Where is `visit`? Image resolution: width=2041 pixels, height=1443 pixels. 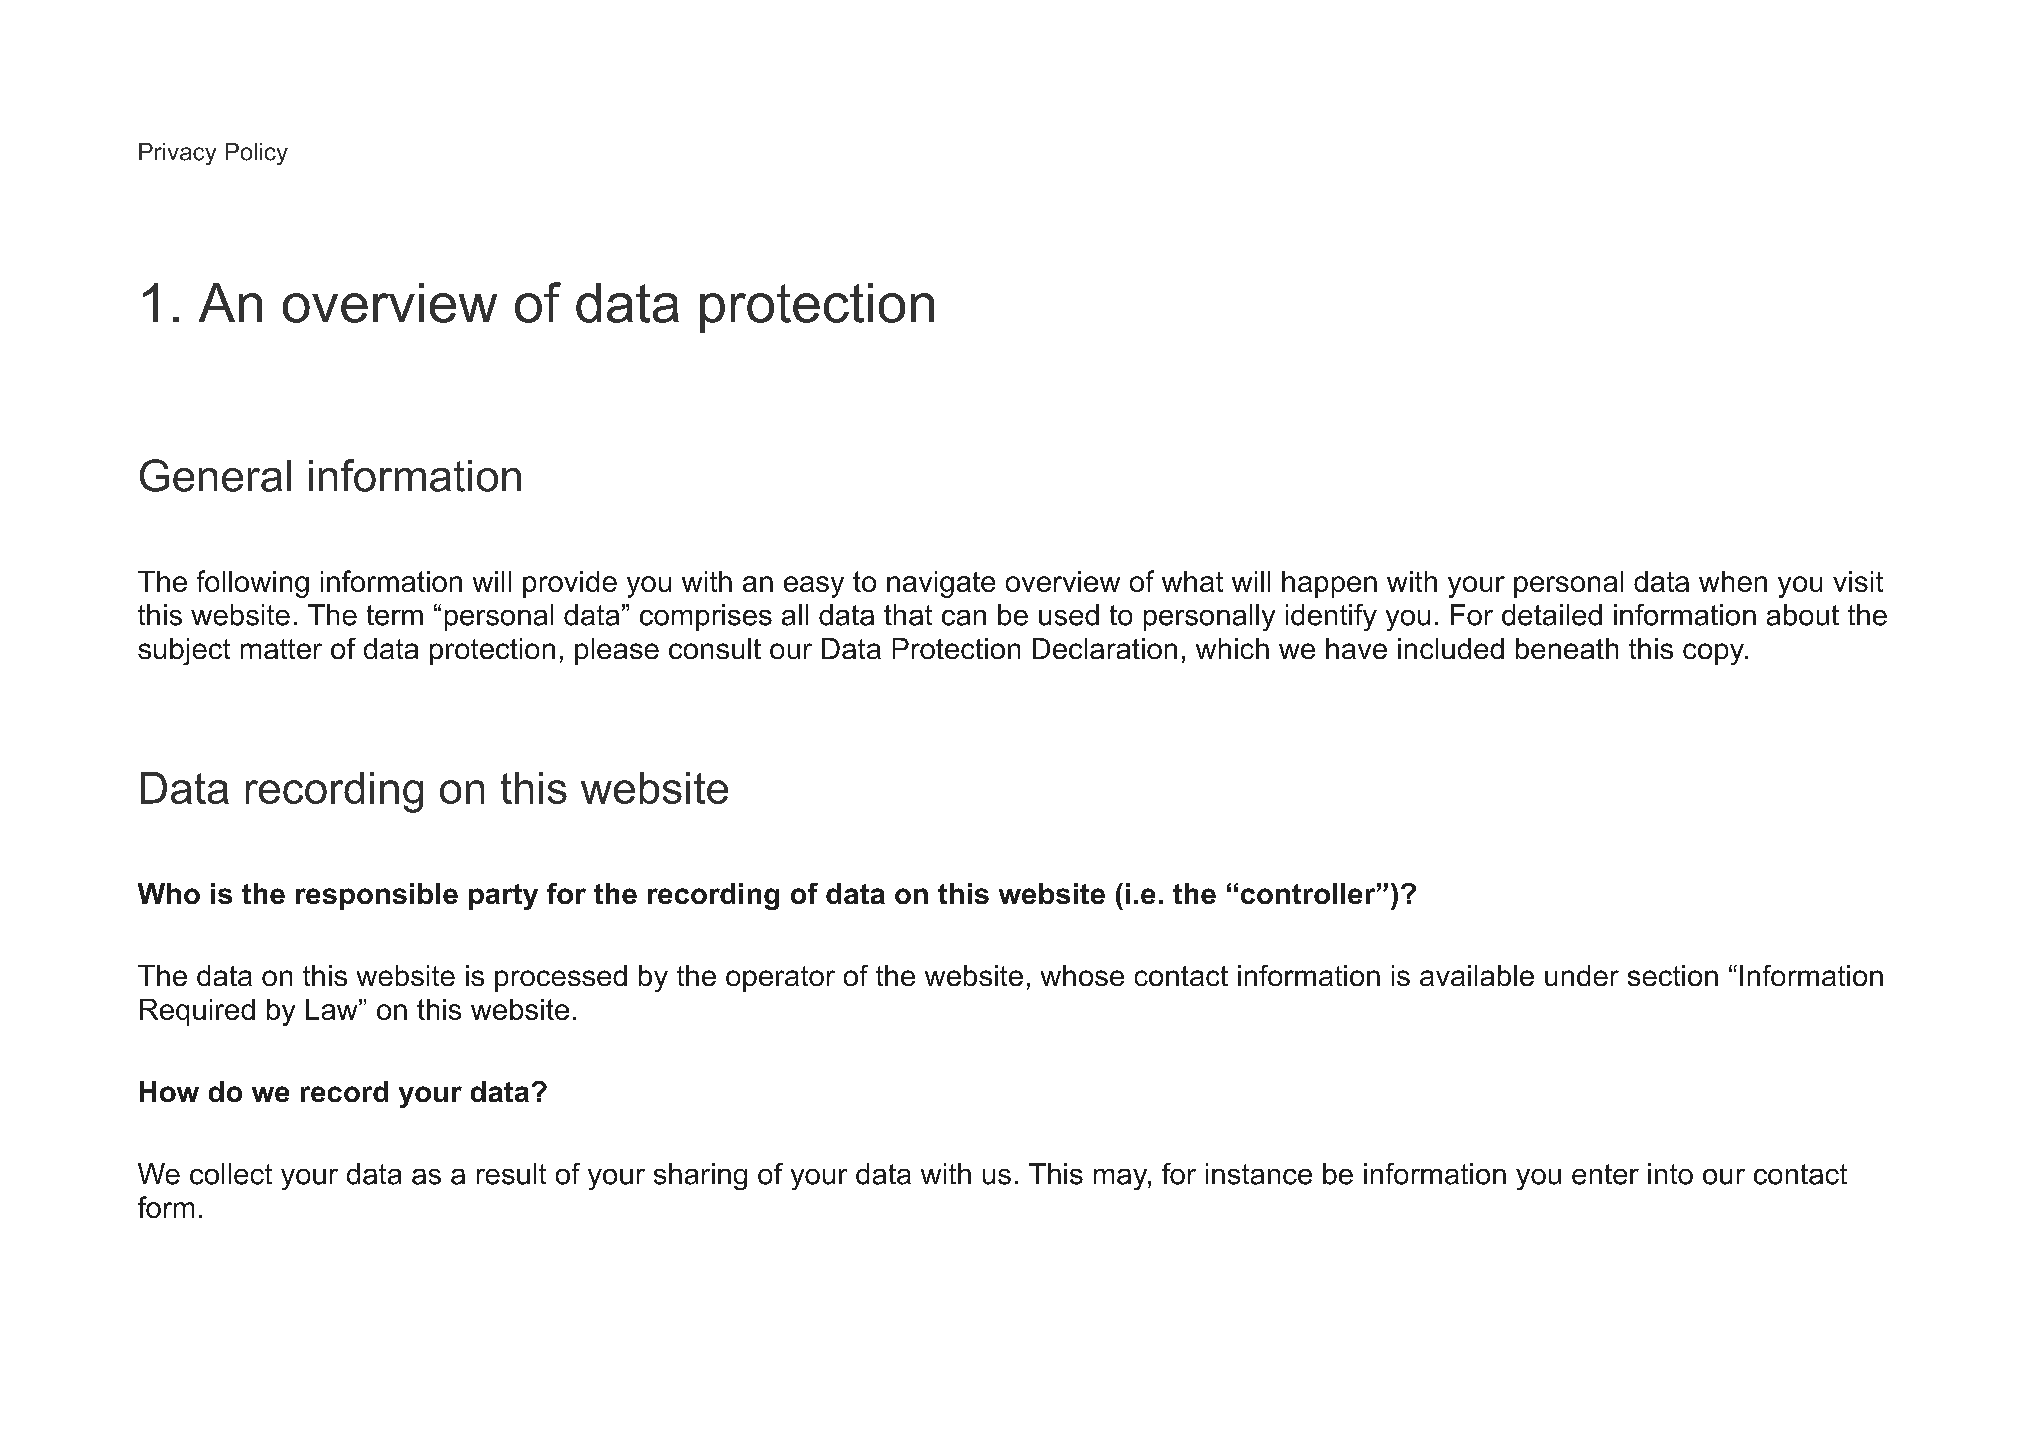
visit is located at coordinates (1858, 581).
